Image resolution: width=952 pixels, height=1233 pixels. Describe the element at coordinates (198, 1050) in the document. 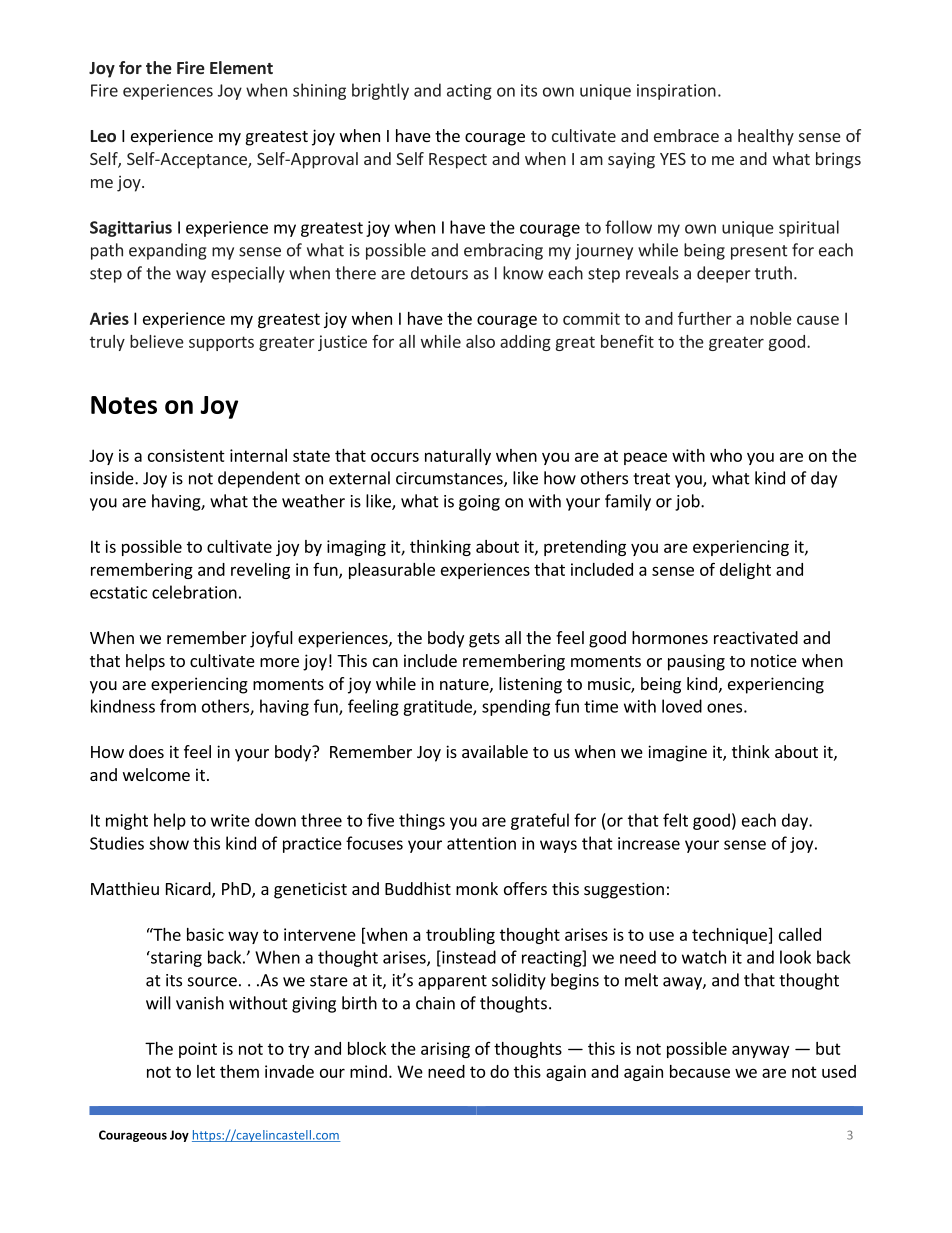

I see `point` at that location.
